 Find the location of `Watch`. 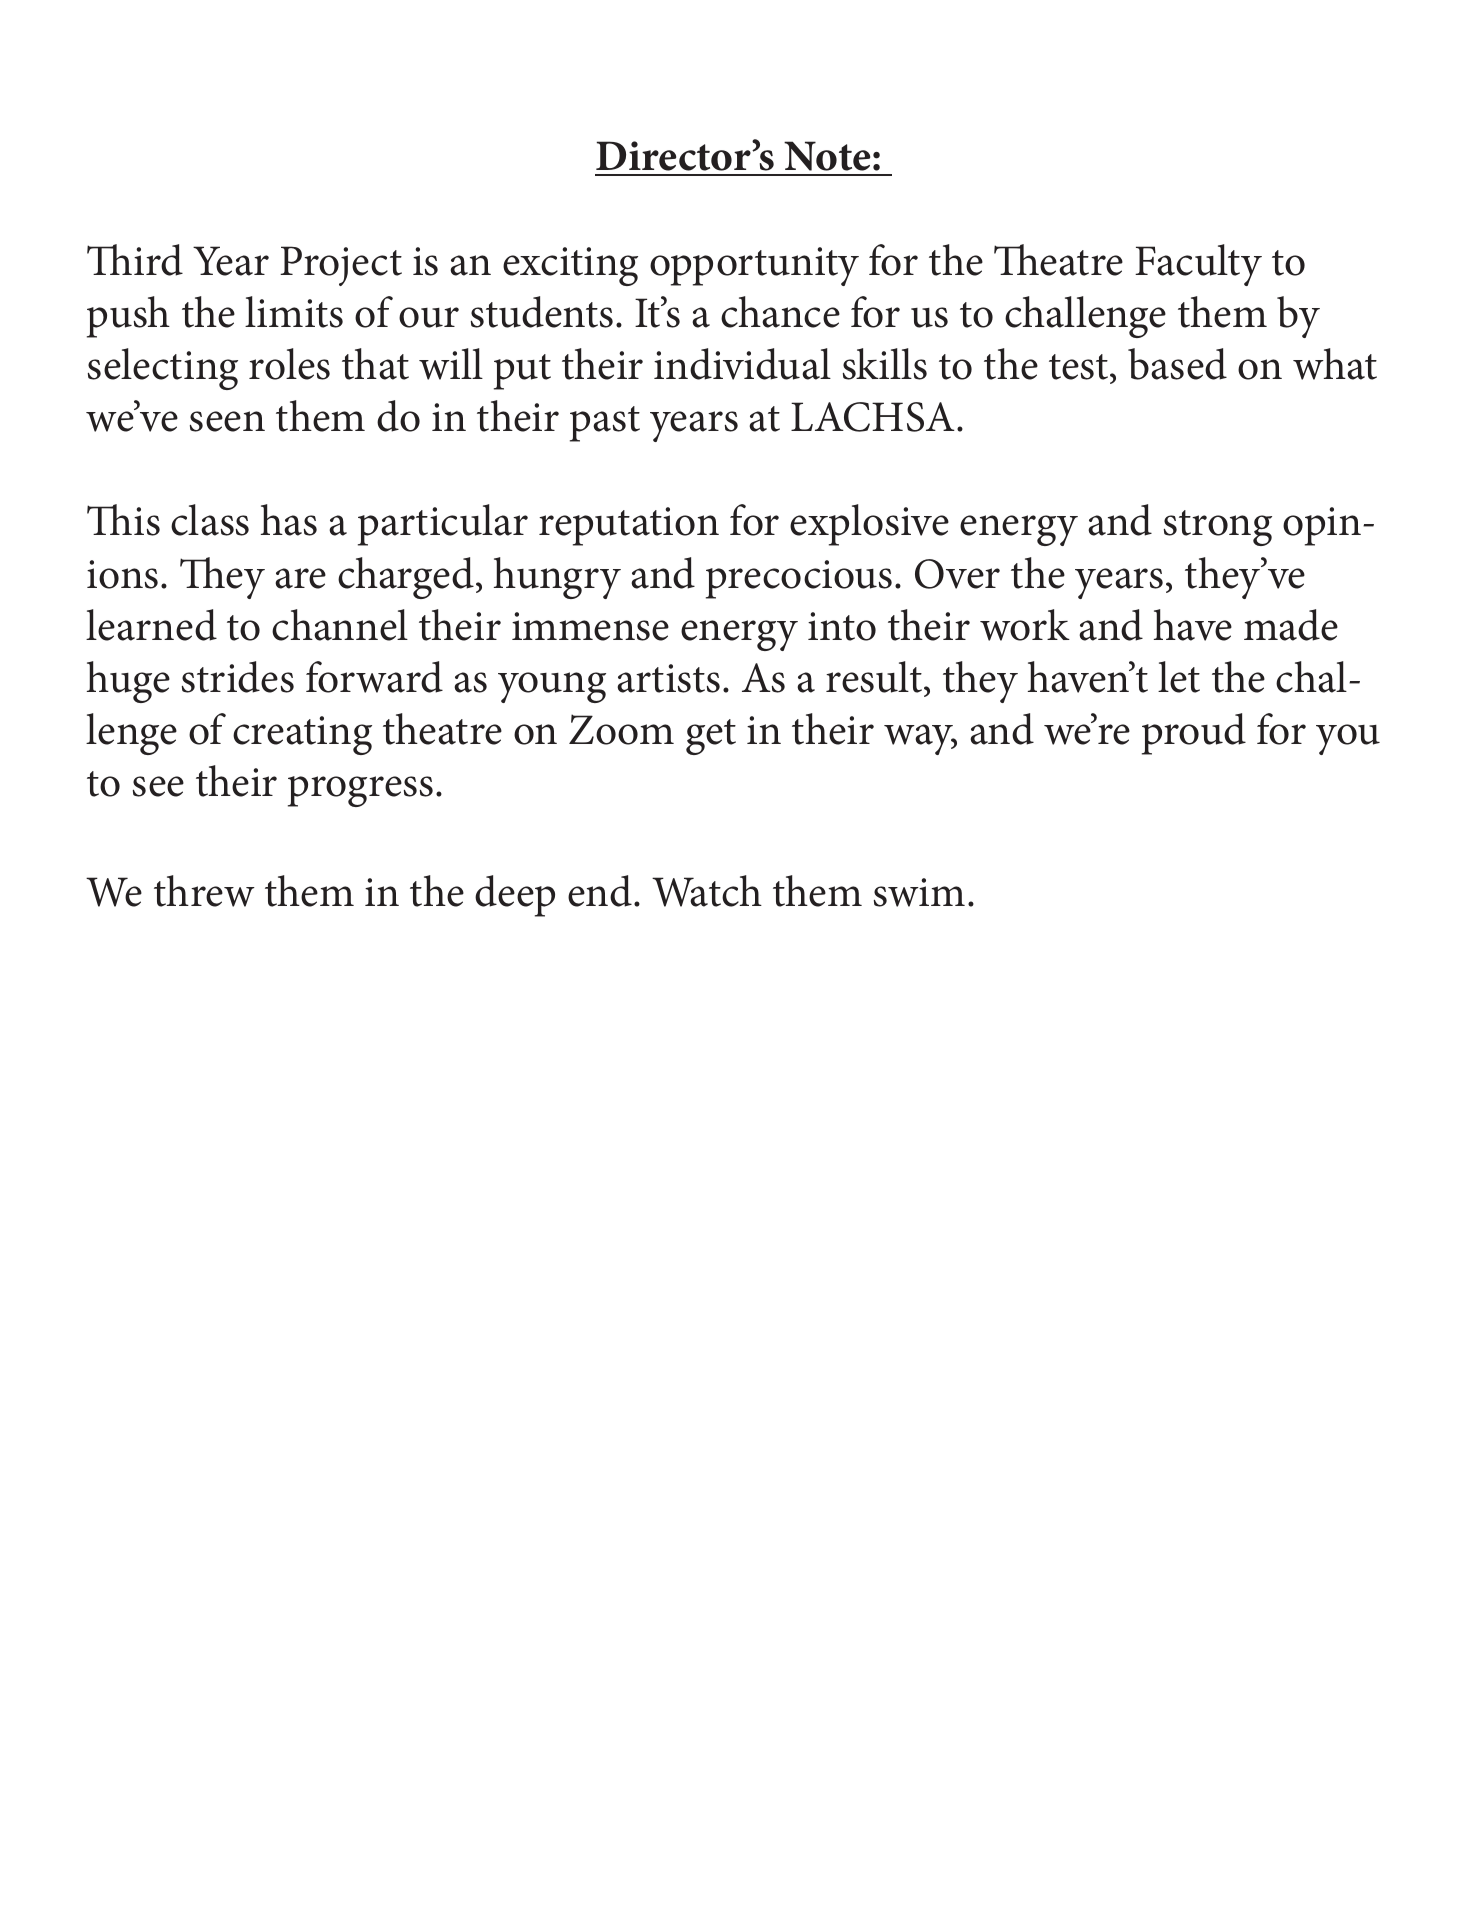

Watch is located at coordinates (707, 891).
